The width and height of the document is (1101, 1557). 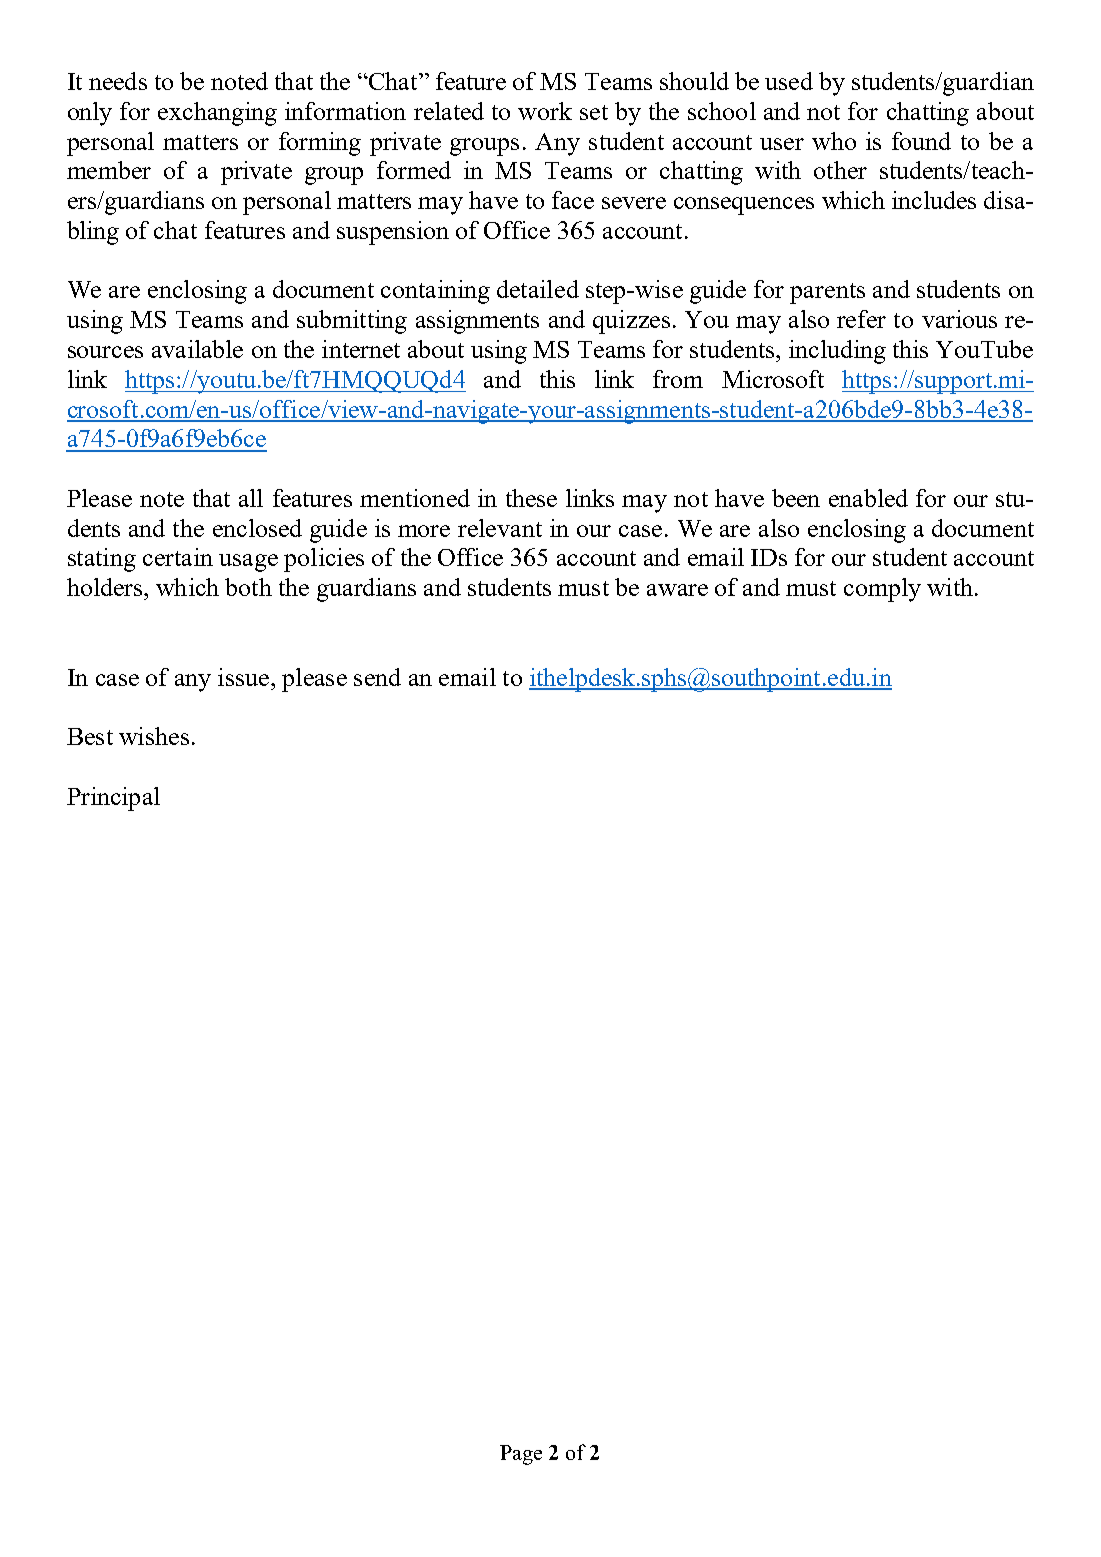 I want to click on wishes, so click(x=154, y=736).
